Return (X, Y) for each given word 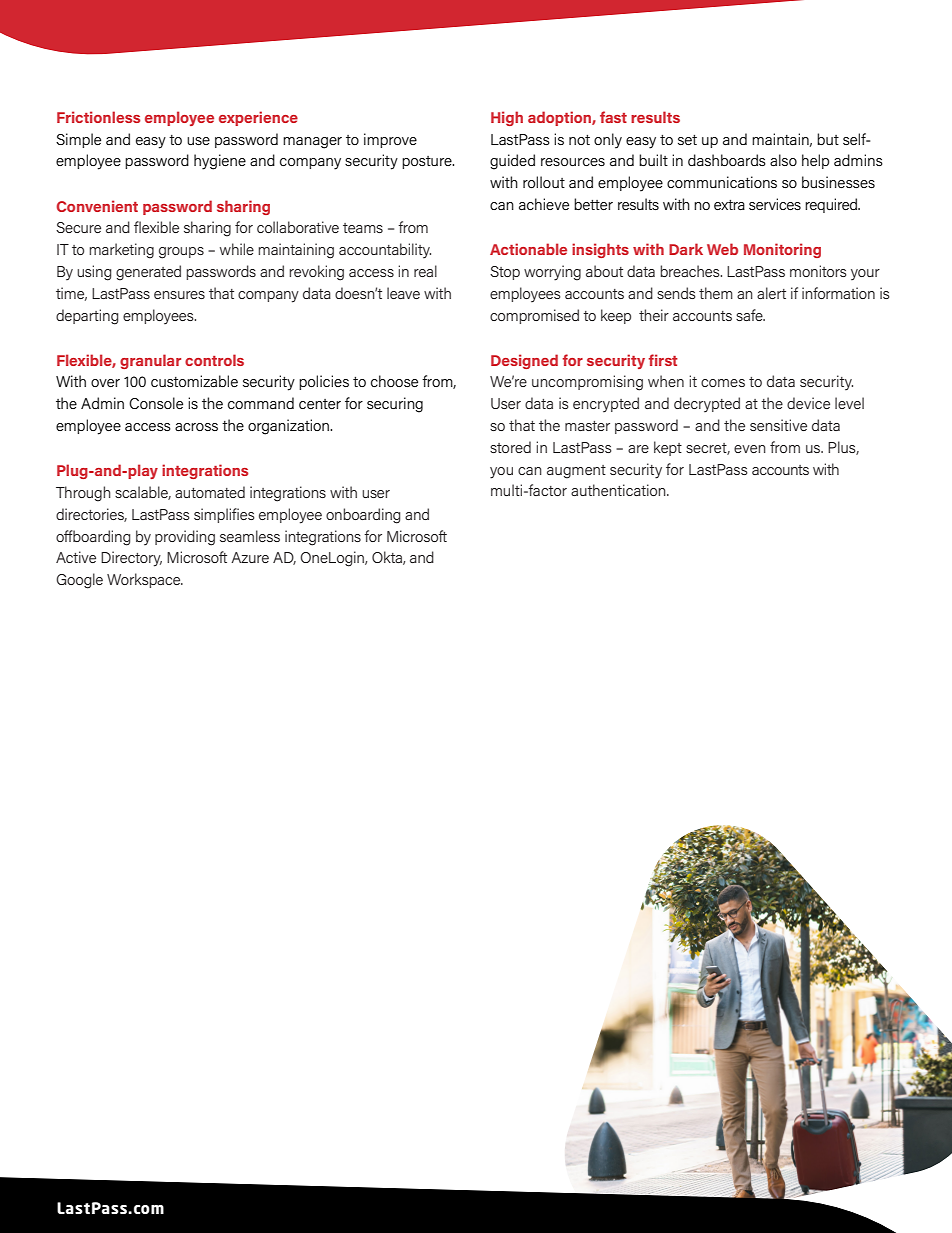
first (663, 360)
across (196, 427)
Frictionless (98, 117)
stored (510, 447)
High (507, 118)
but (828, 139)
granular (150, 361)
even (750, 449)
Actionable (528, 249)
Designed (524, 361)
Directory (131, 559)
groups (181, 253)
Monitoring (782, 250)
